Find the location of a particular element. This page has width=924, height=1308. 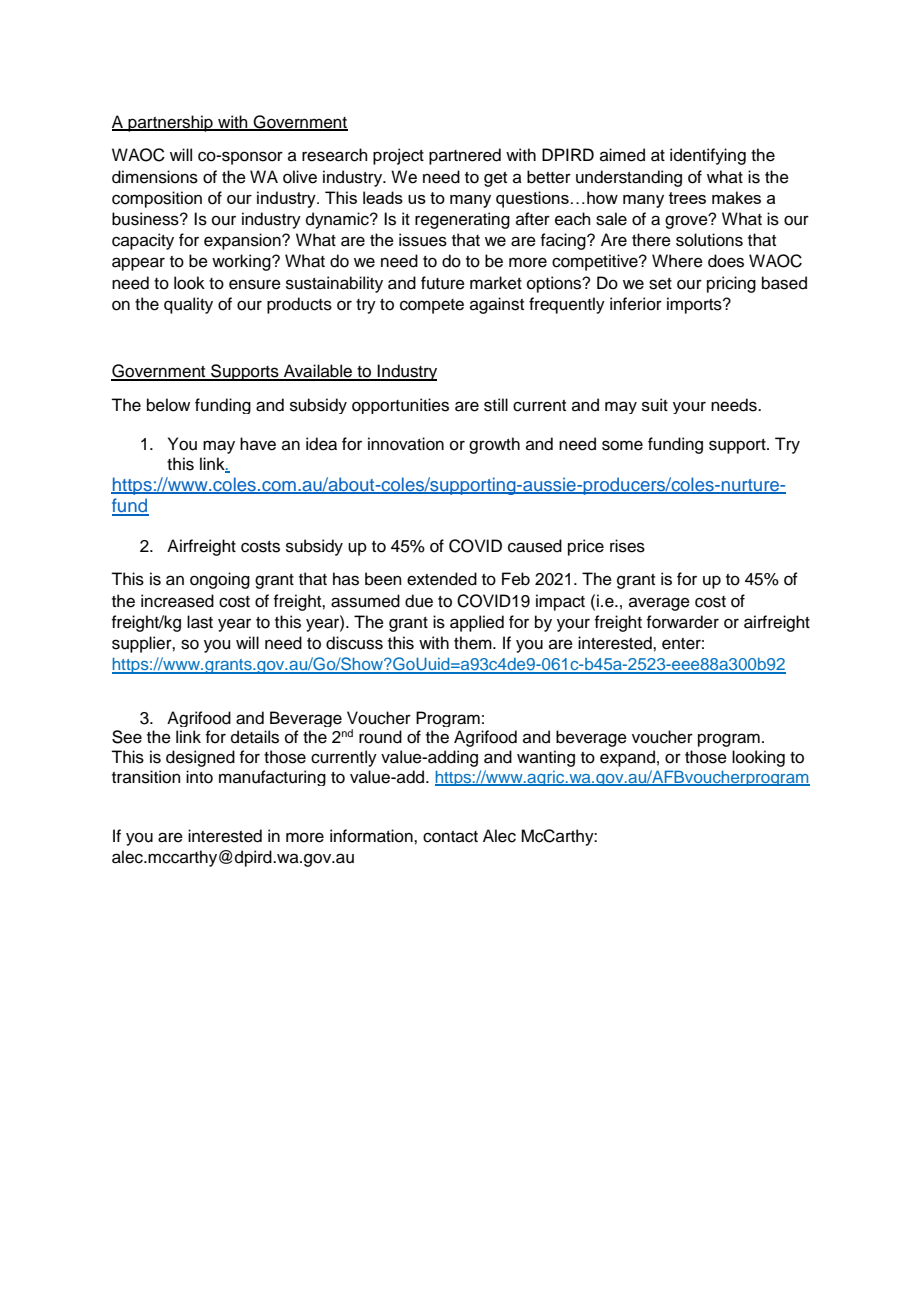

expand is located at coordinates (627, 758).
